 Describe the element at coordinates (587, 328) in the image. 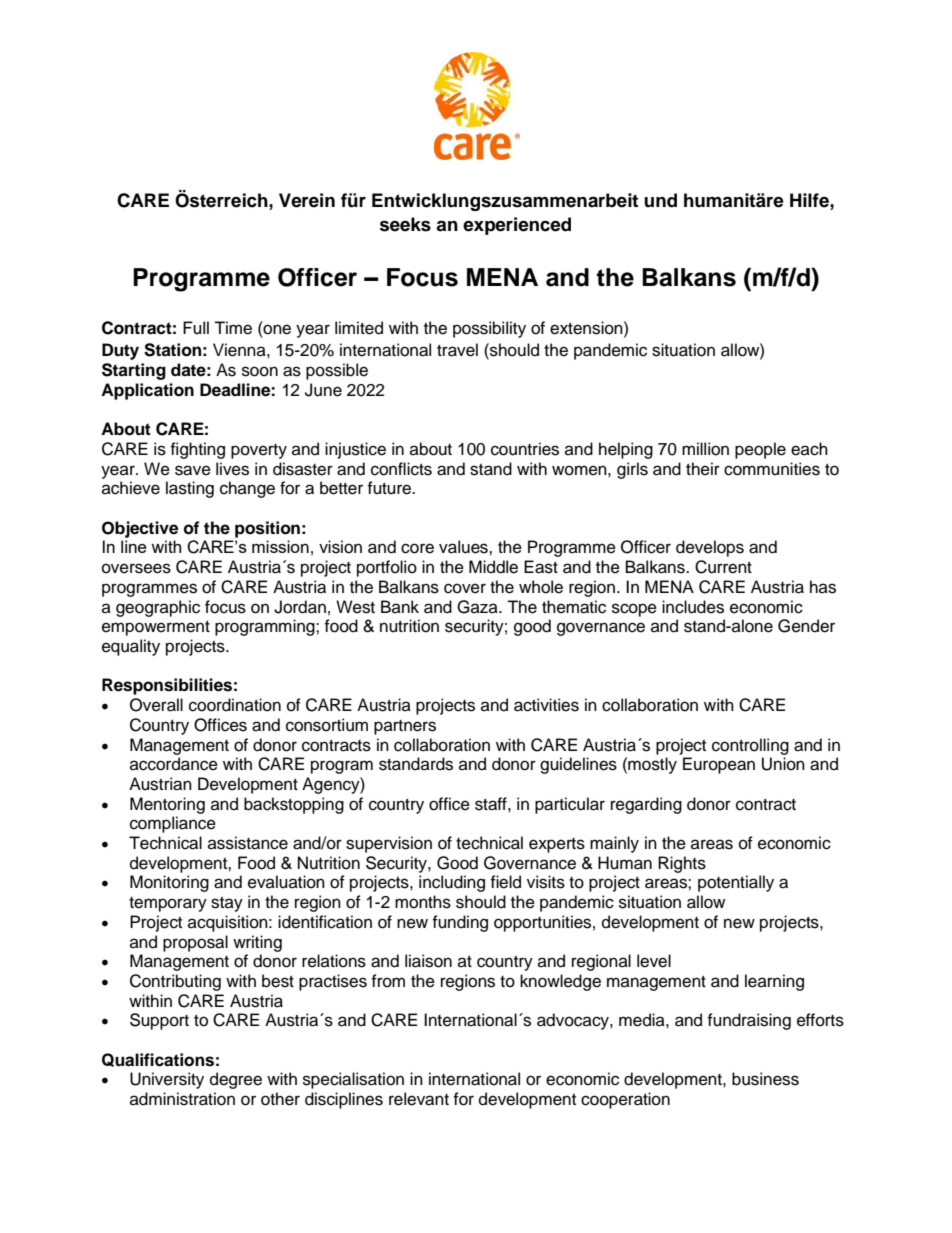

I see `extension` at that location.
